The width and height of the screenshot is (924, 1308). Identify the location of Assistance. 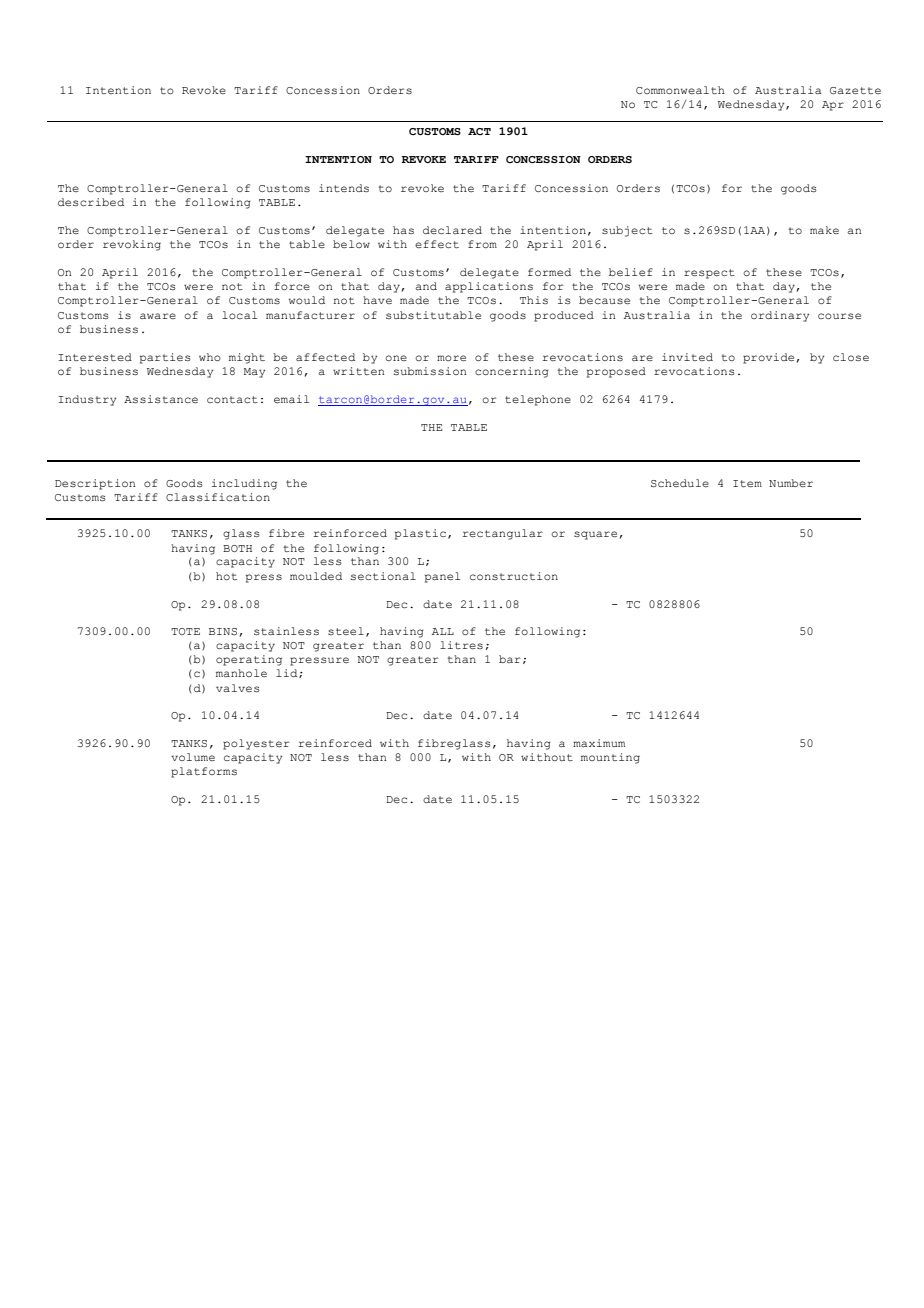
(161, 399).
